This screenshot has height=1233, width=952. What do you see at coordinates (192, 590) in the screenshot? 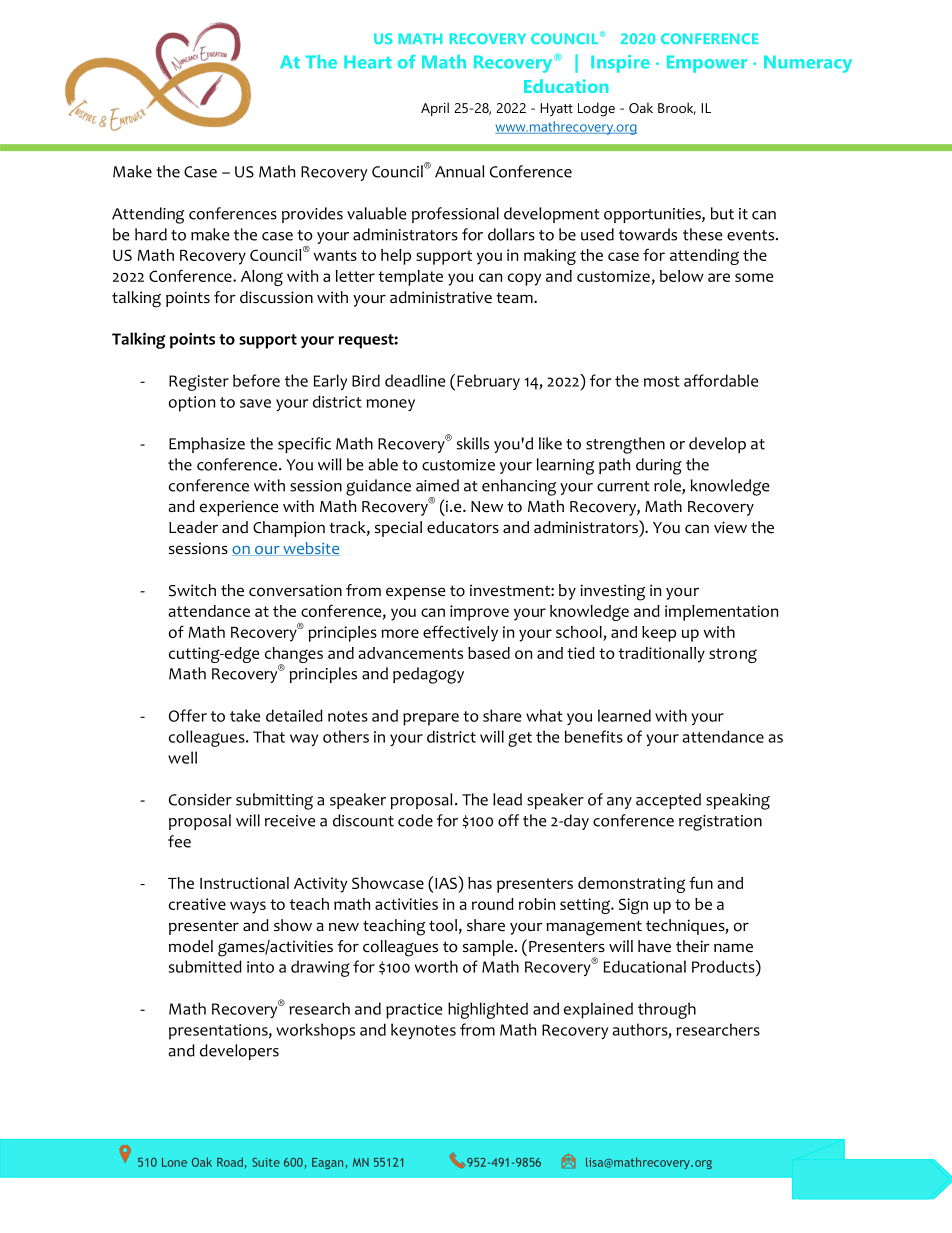
I see `Switch` at bounding box center [192, 590].
